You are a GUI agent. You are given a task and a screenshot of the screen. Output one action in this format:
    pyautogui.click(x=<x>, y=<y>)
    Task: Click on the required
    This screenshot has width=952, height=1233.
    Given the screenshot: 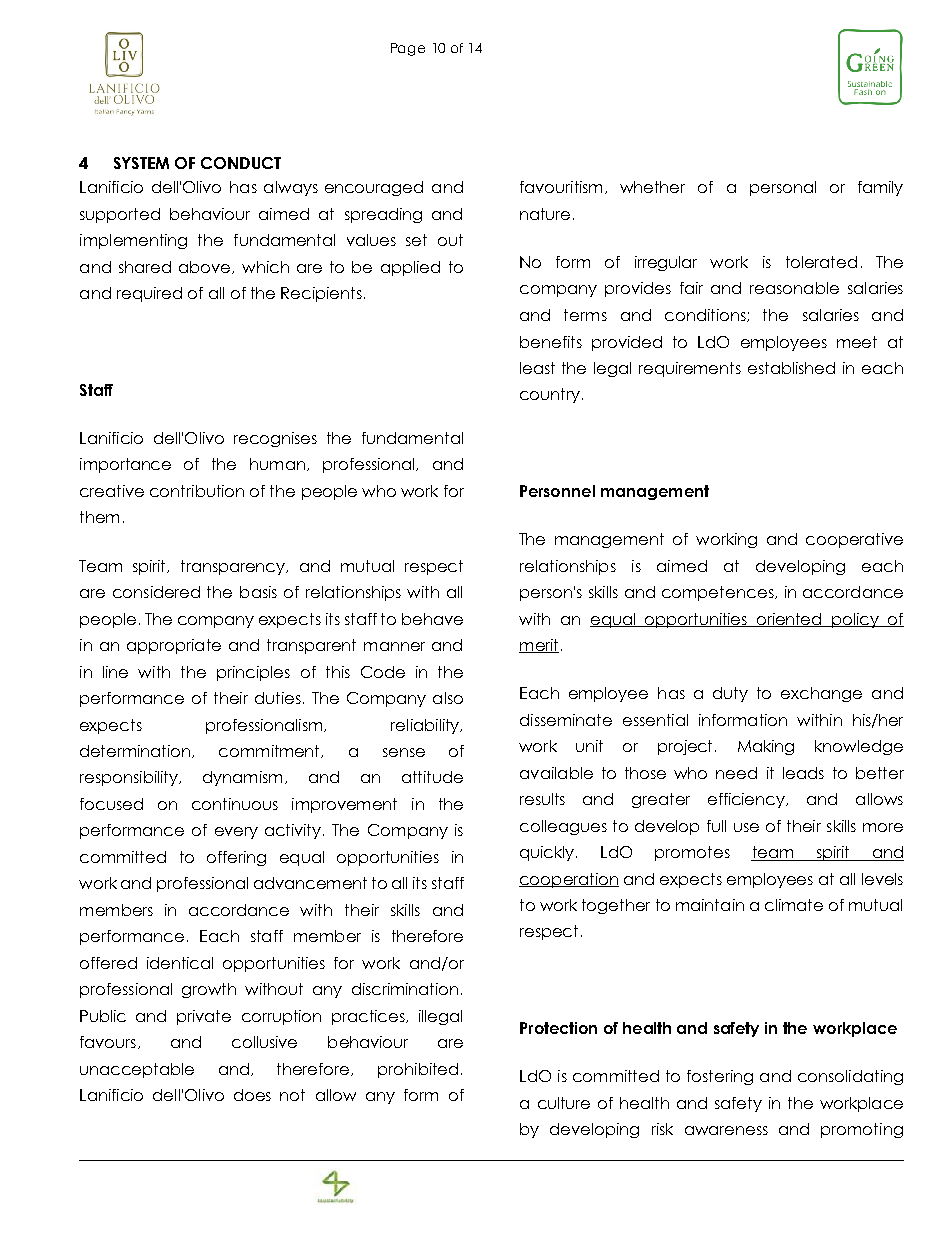 What is the action you would take?
    pyautogui.click(x=149, y=294)
